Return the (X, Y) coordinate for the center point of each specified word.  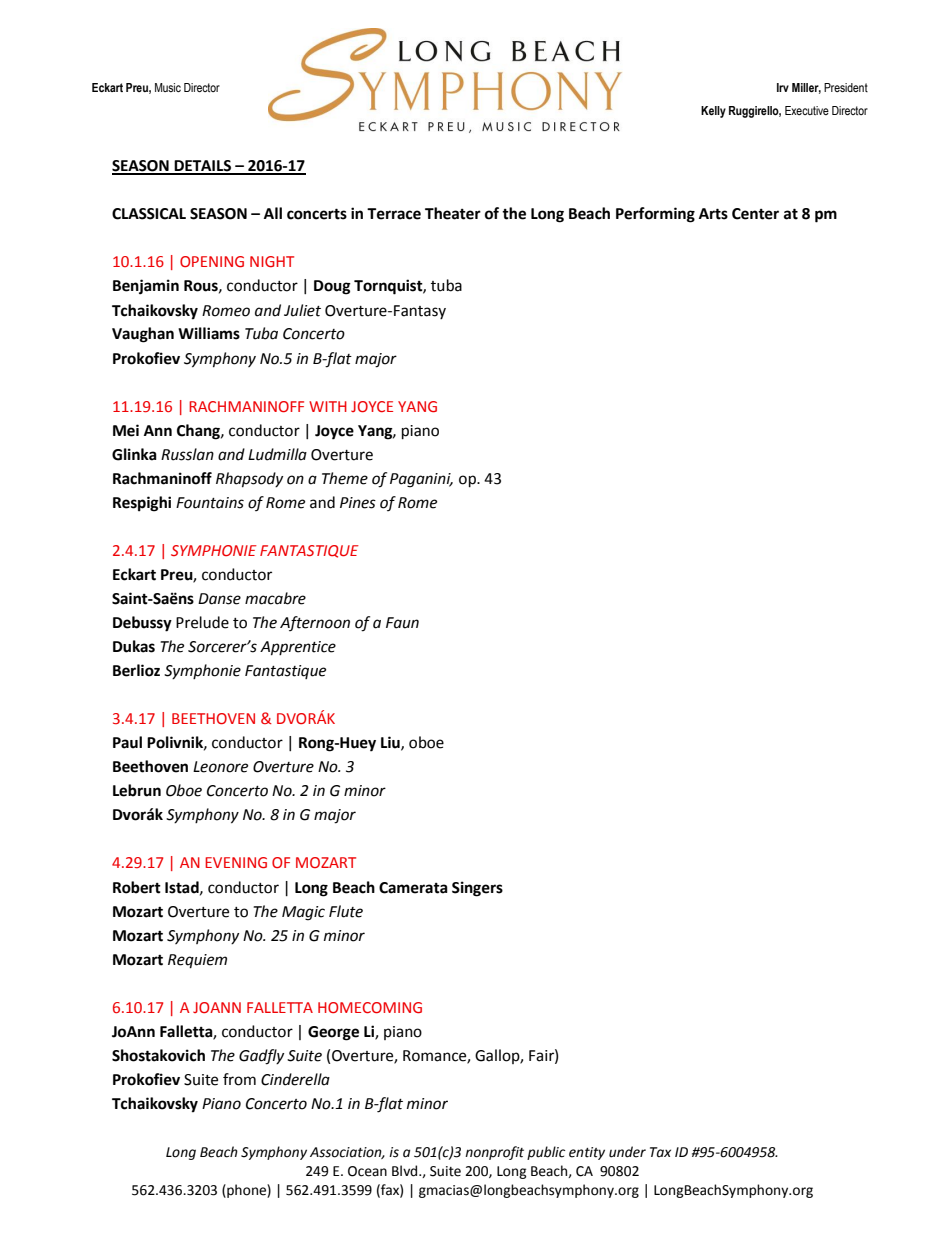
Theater (453, 213)
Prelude (202, 622)
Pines (358, 503)
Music (168, 87)
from (239, 1079)
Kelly (713, 112)
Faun (402, 623)
